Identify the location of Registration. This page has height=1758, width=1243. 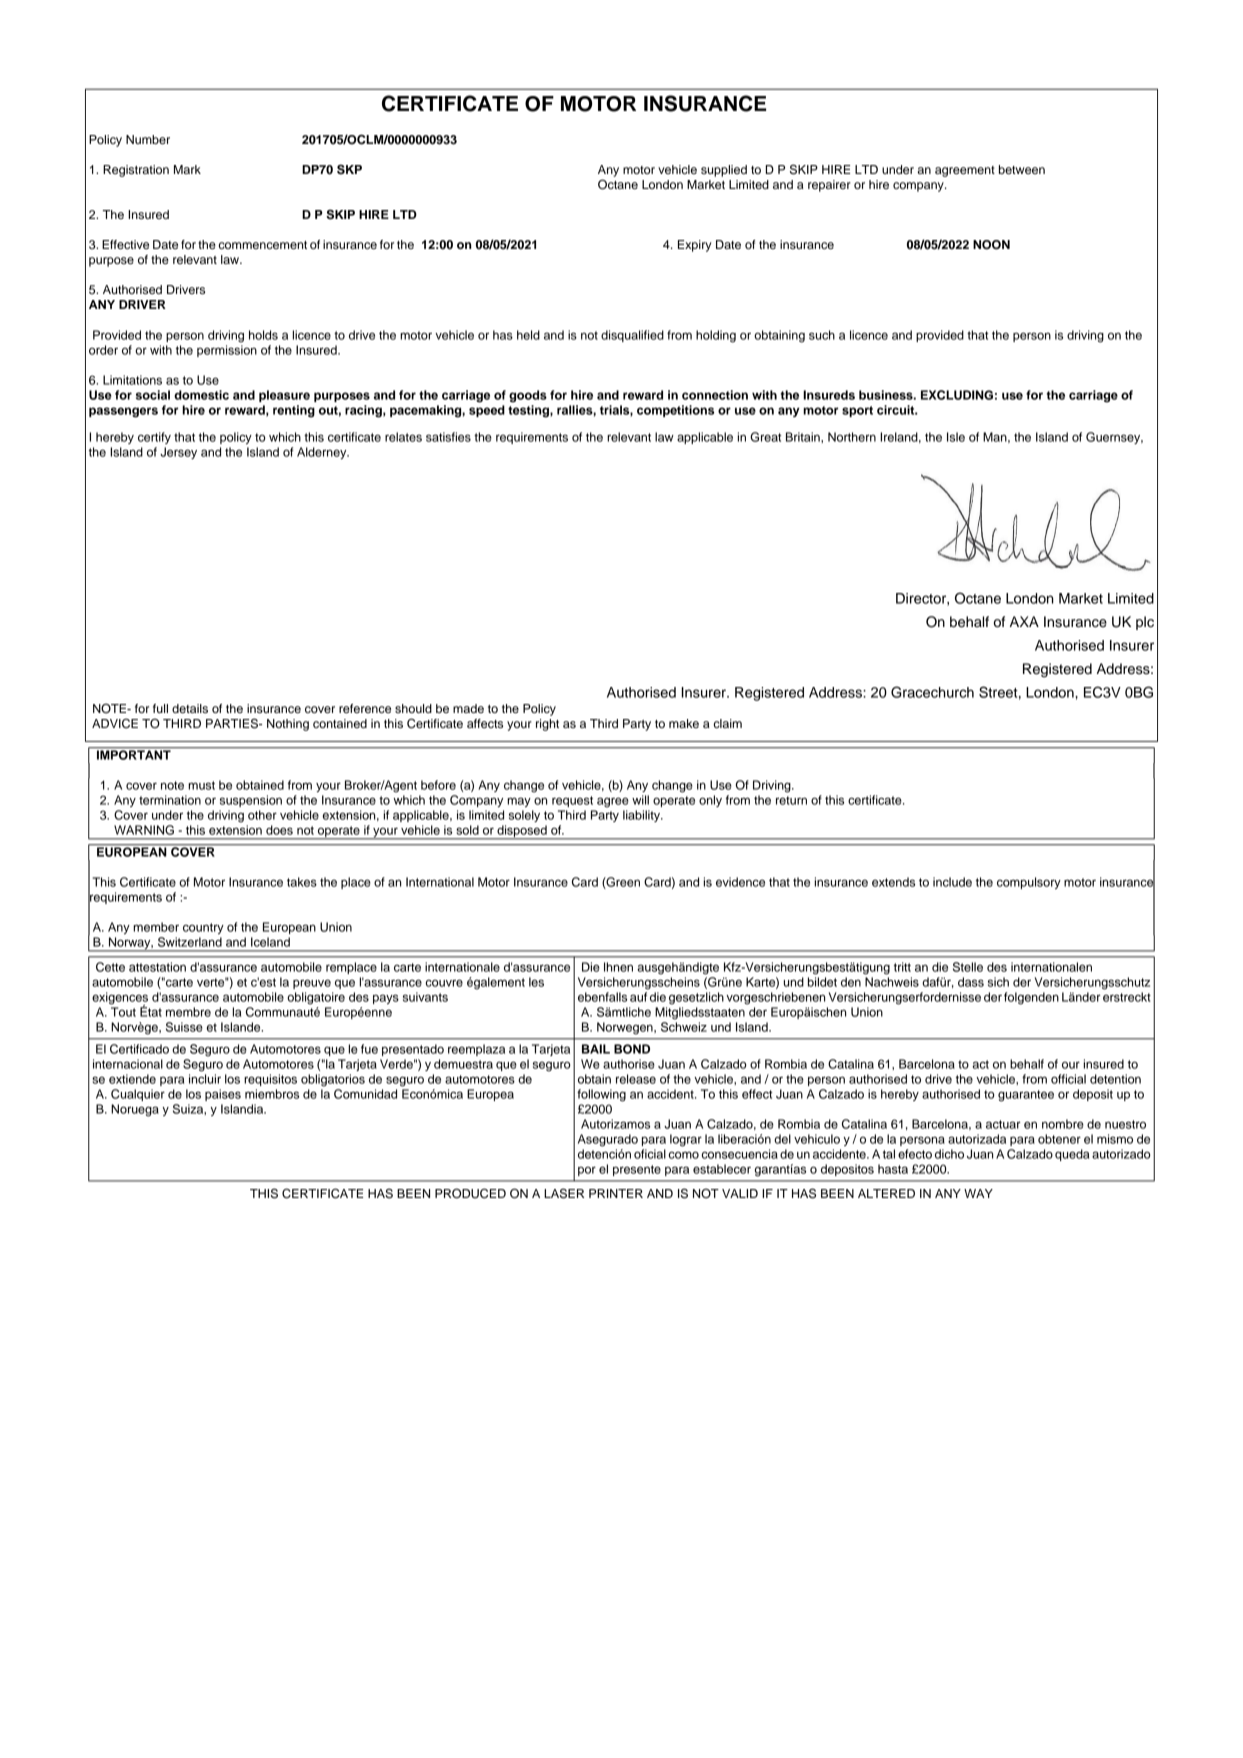
(136, 171).
